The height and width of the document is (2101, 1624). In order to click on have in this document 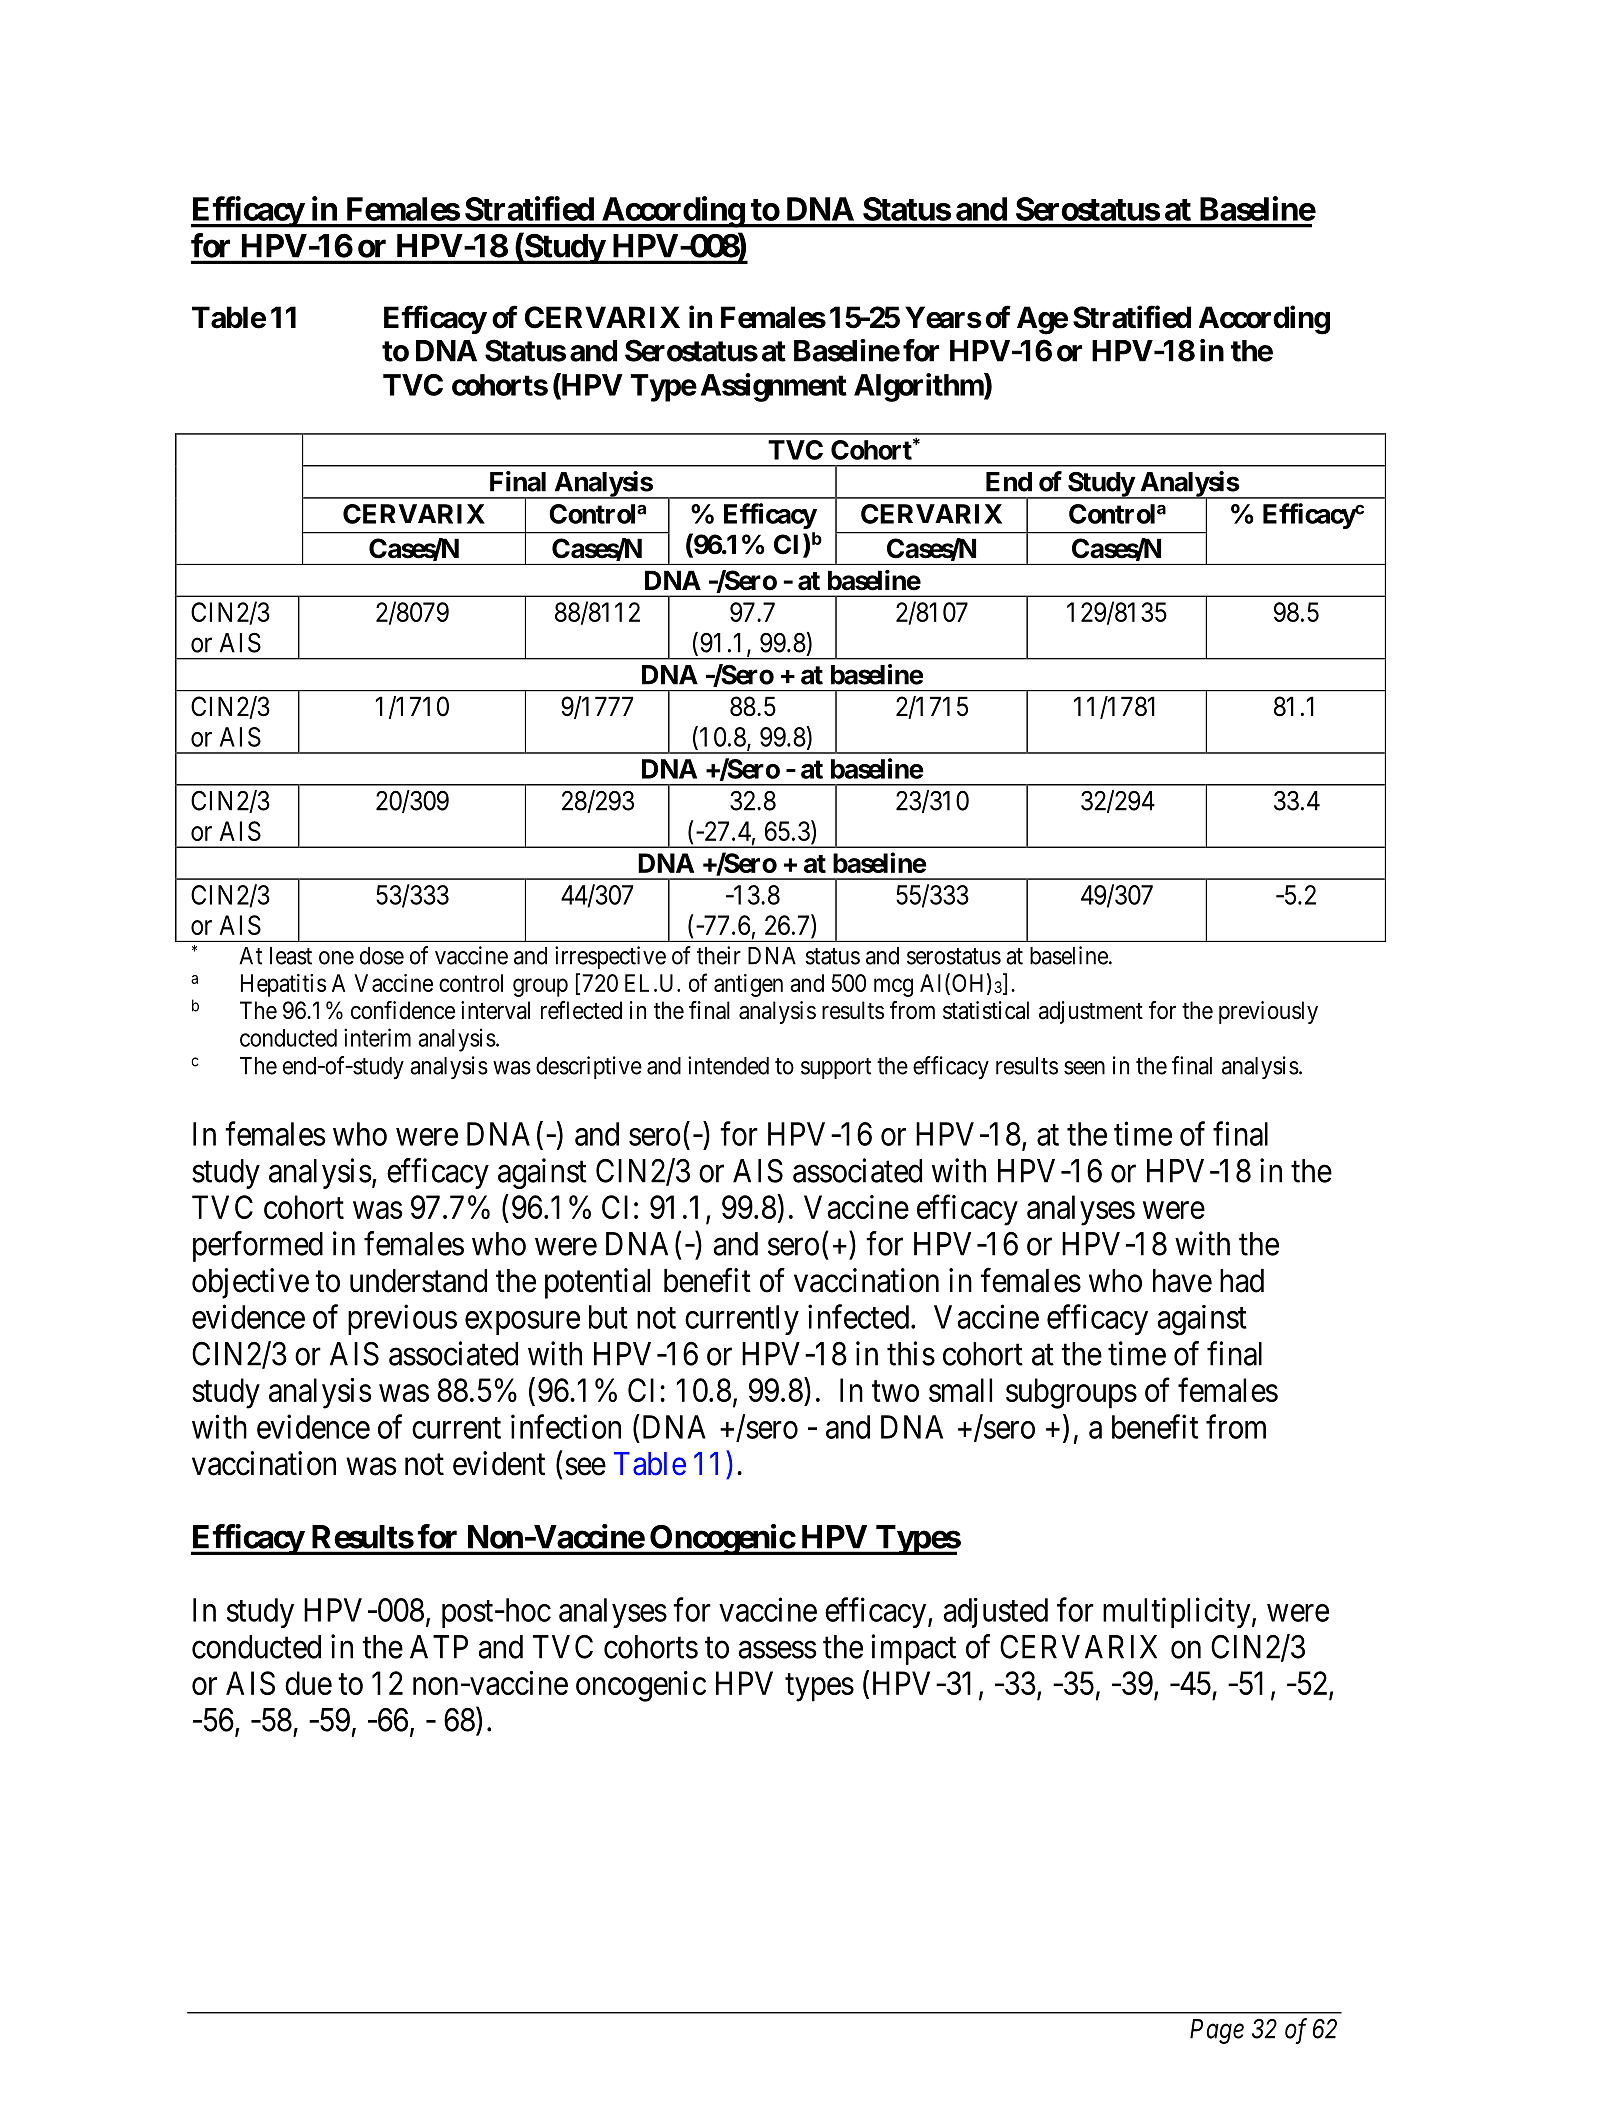, I will do `click(1182, 1281)`.
